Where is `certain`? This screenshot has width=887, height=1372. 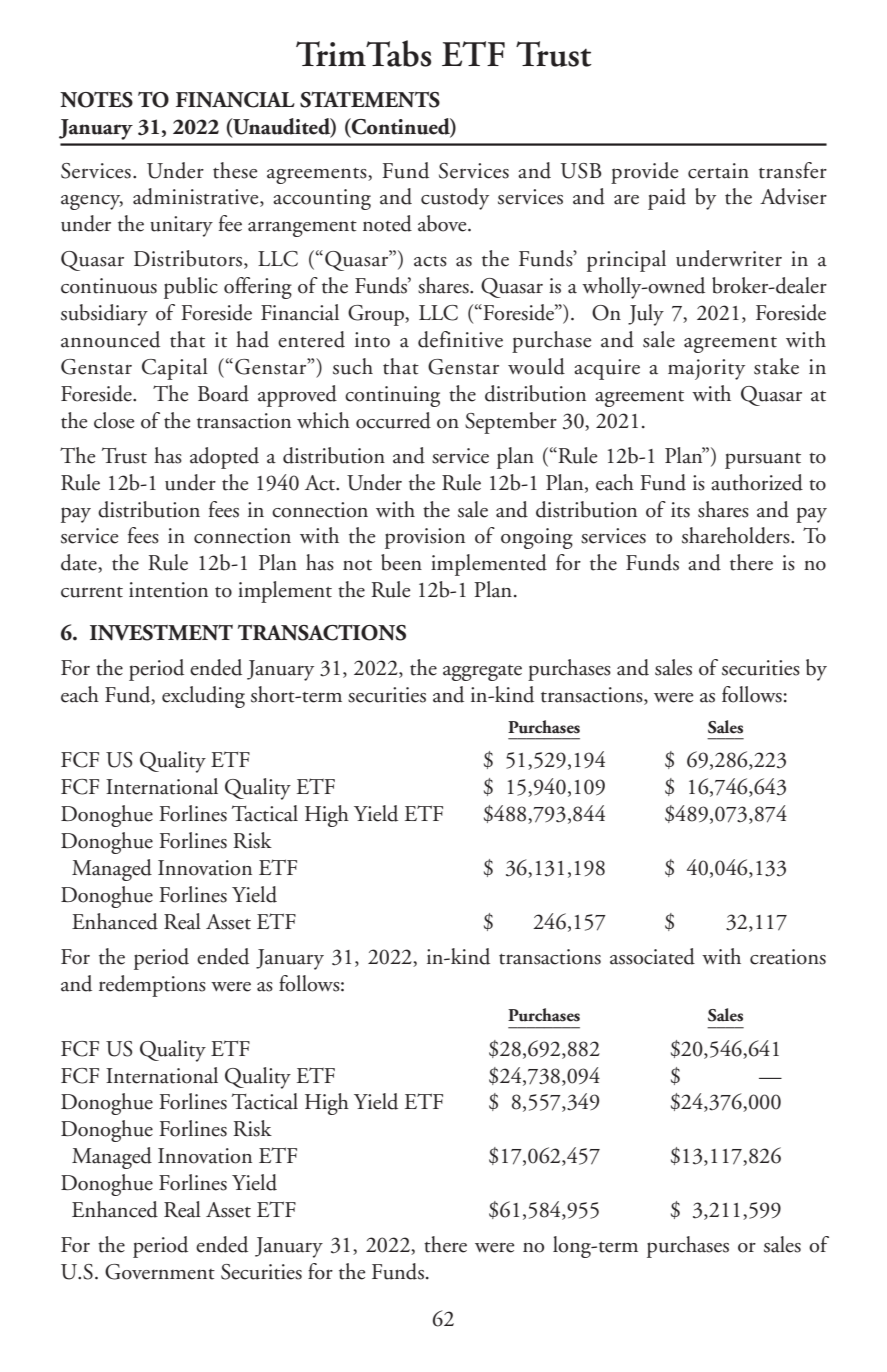 certain is located at coordinates (718, 171).
